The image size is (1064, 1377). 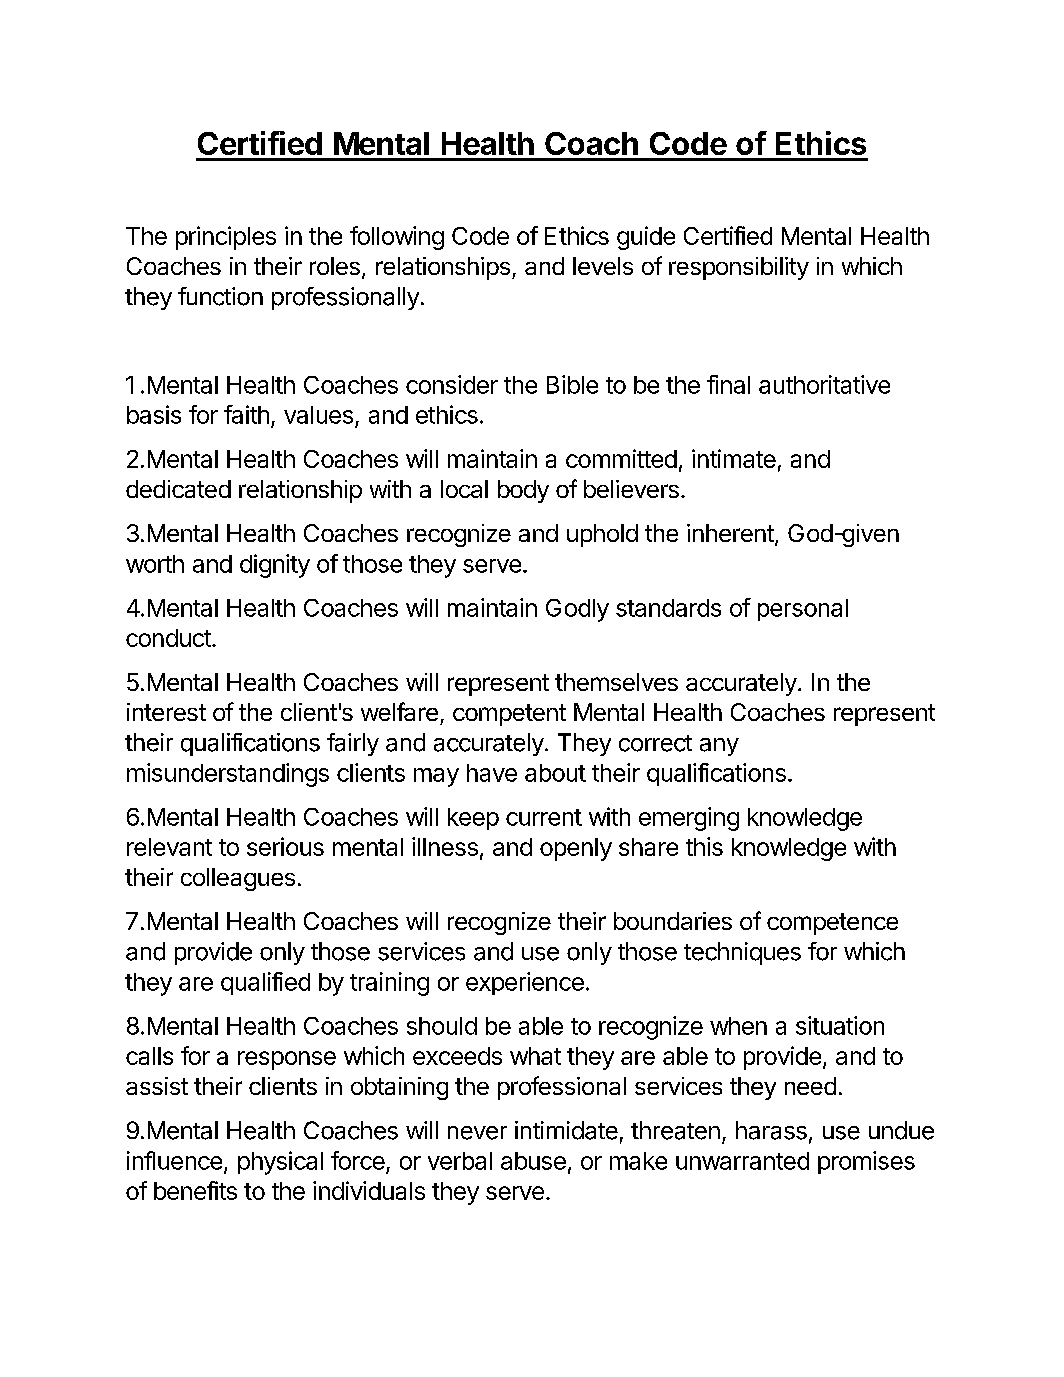 What do you see at coordinates (739, 268) in the image?
I see `responsibility` at bounding box center [739, 268].
